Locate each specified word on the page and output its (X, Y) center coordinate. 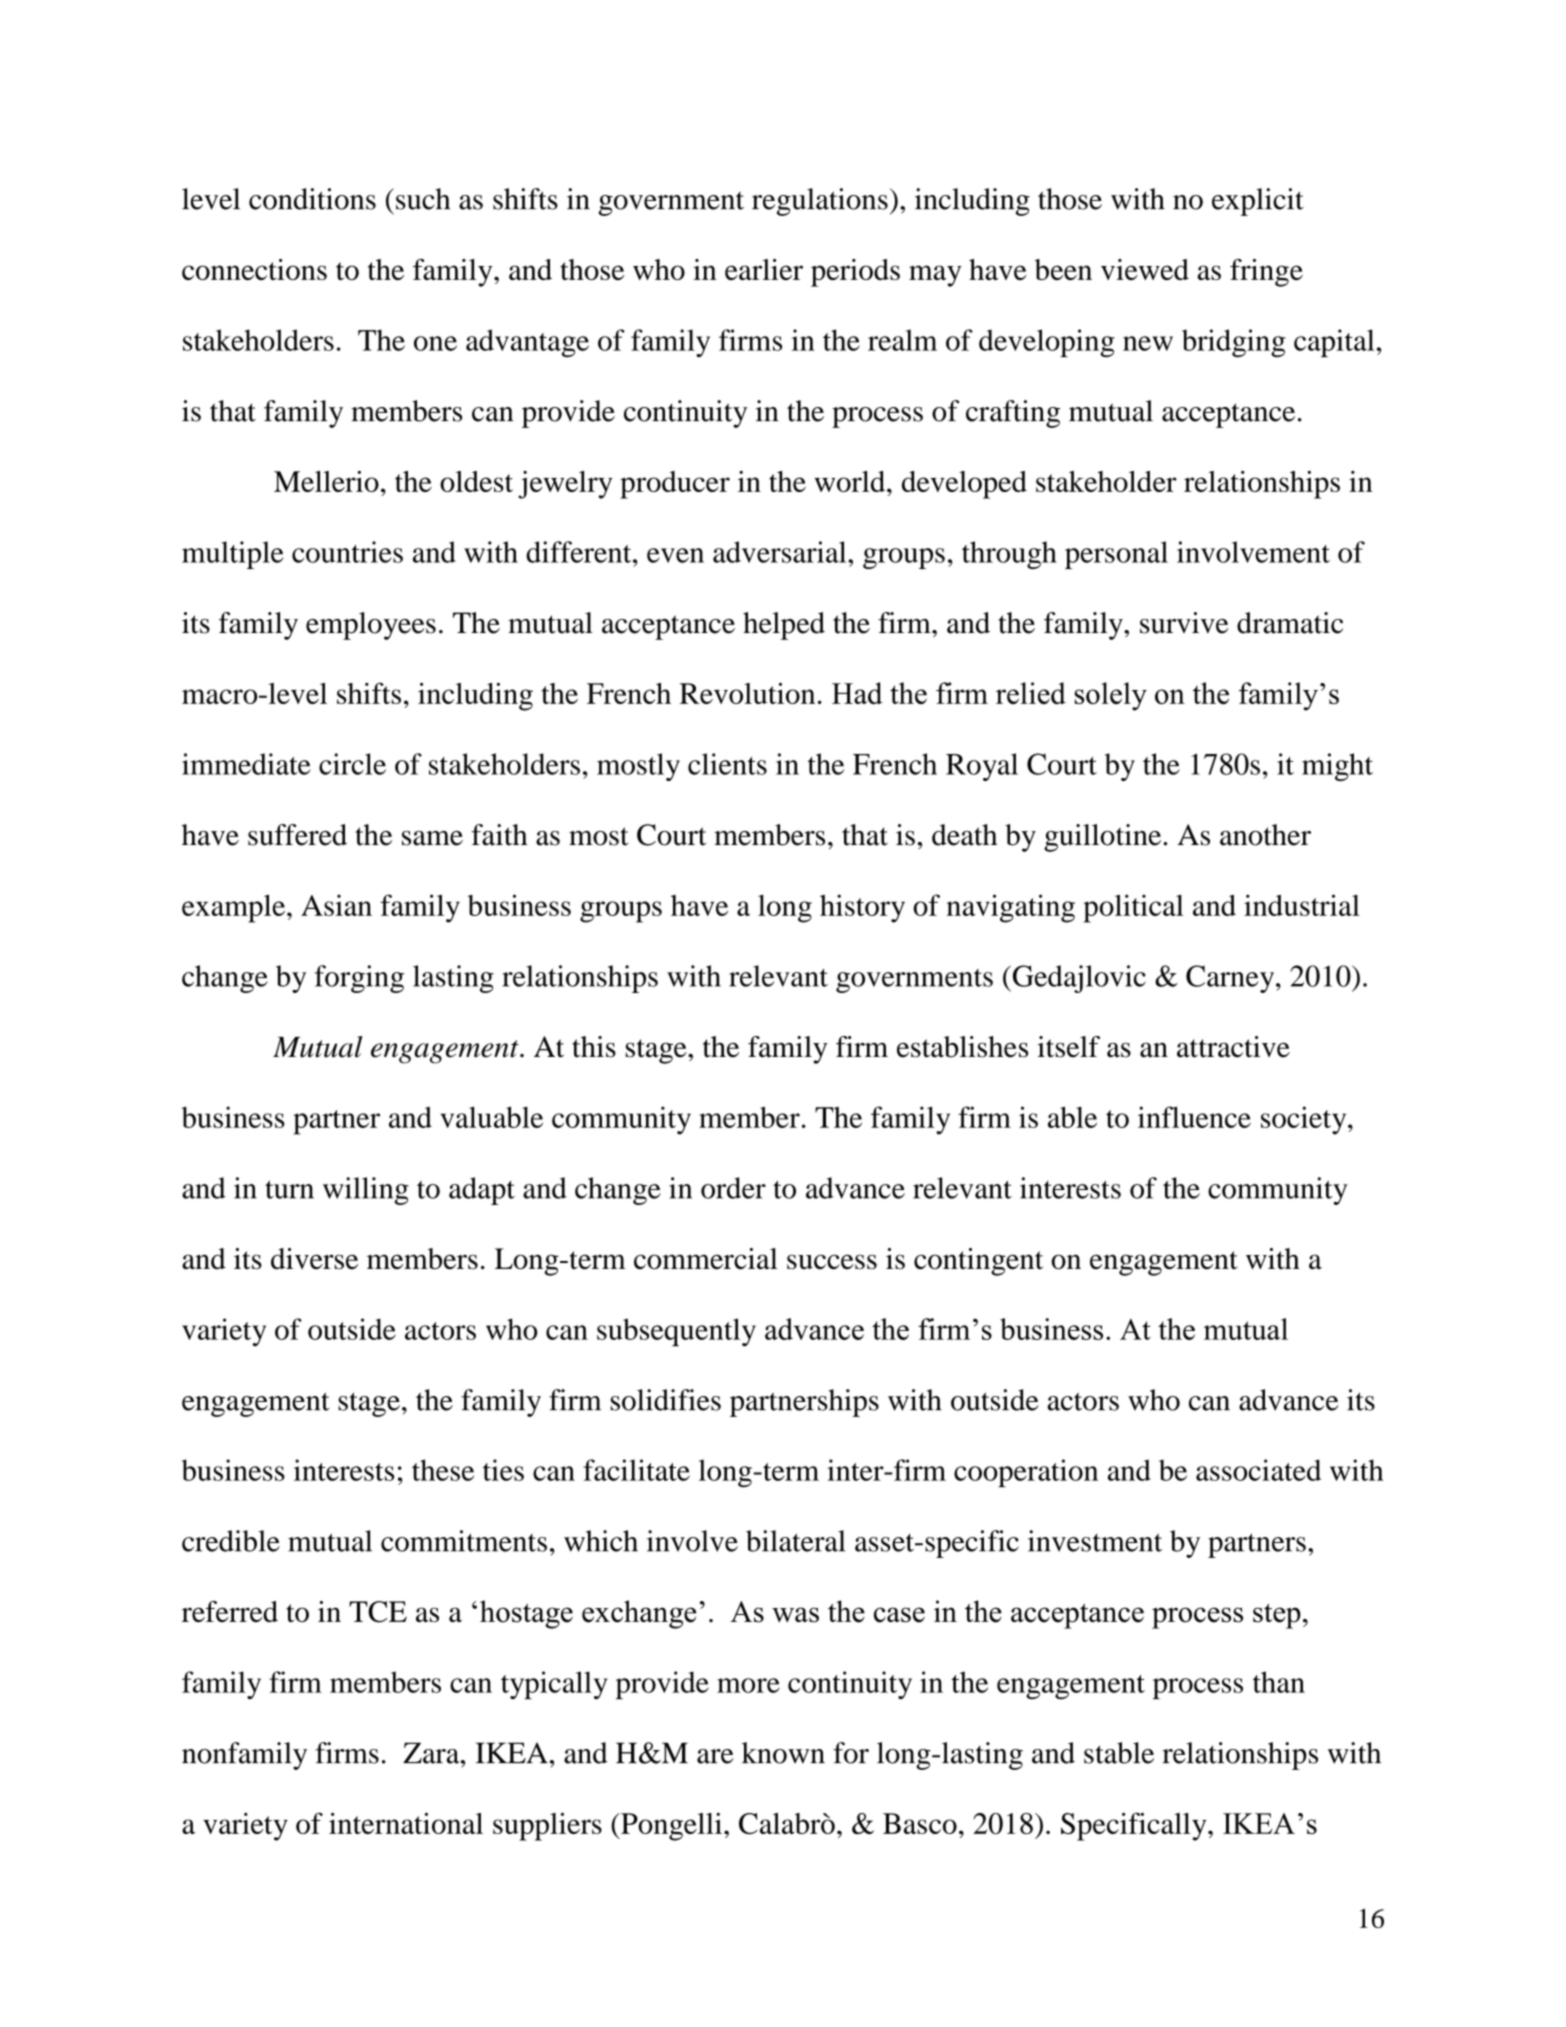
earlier (764, 269)
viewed (1145, 269)
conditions (312, 199)
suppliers (547, 1827)
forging (359, 979)
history (862, 908)
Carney (1231, 979)
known (783, 1753)
